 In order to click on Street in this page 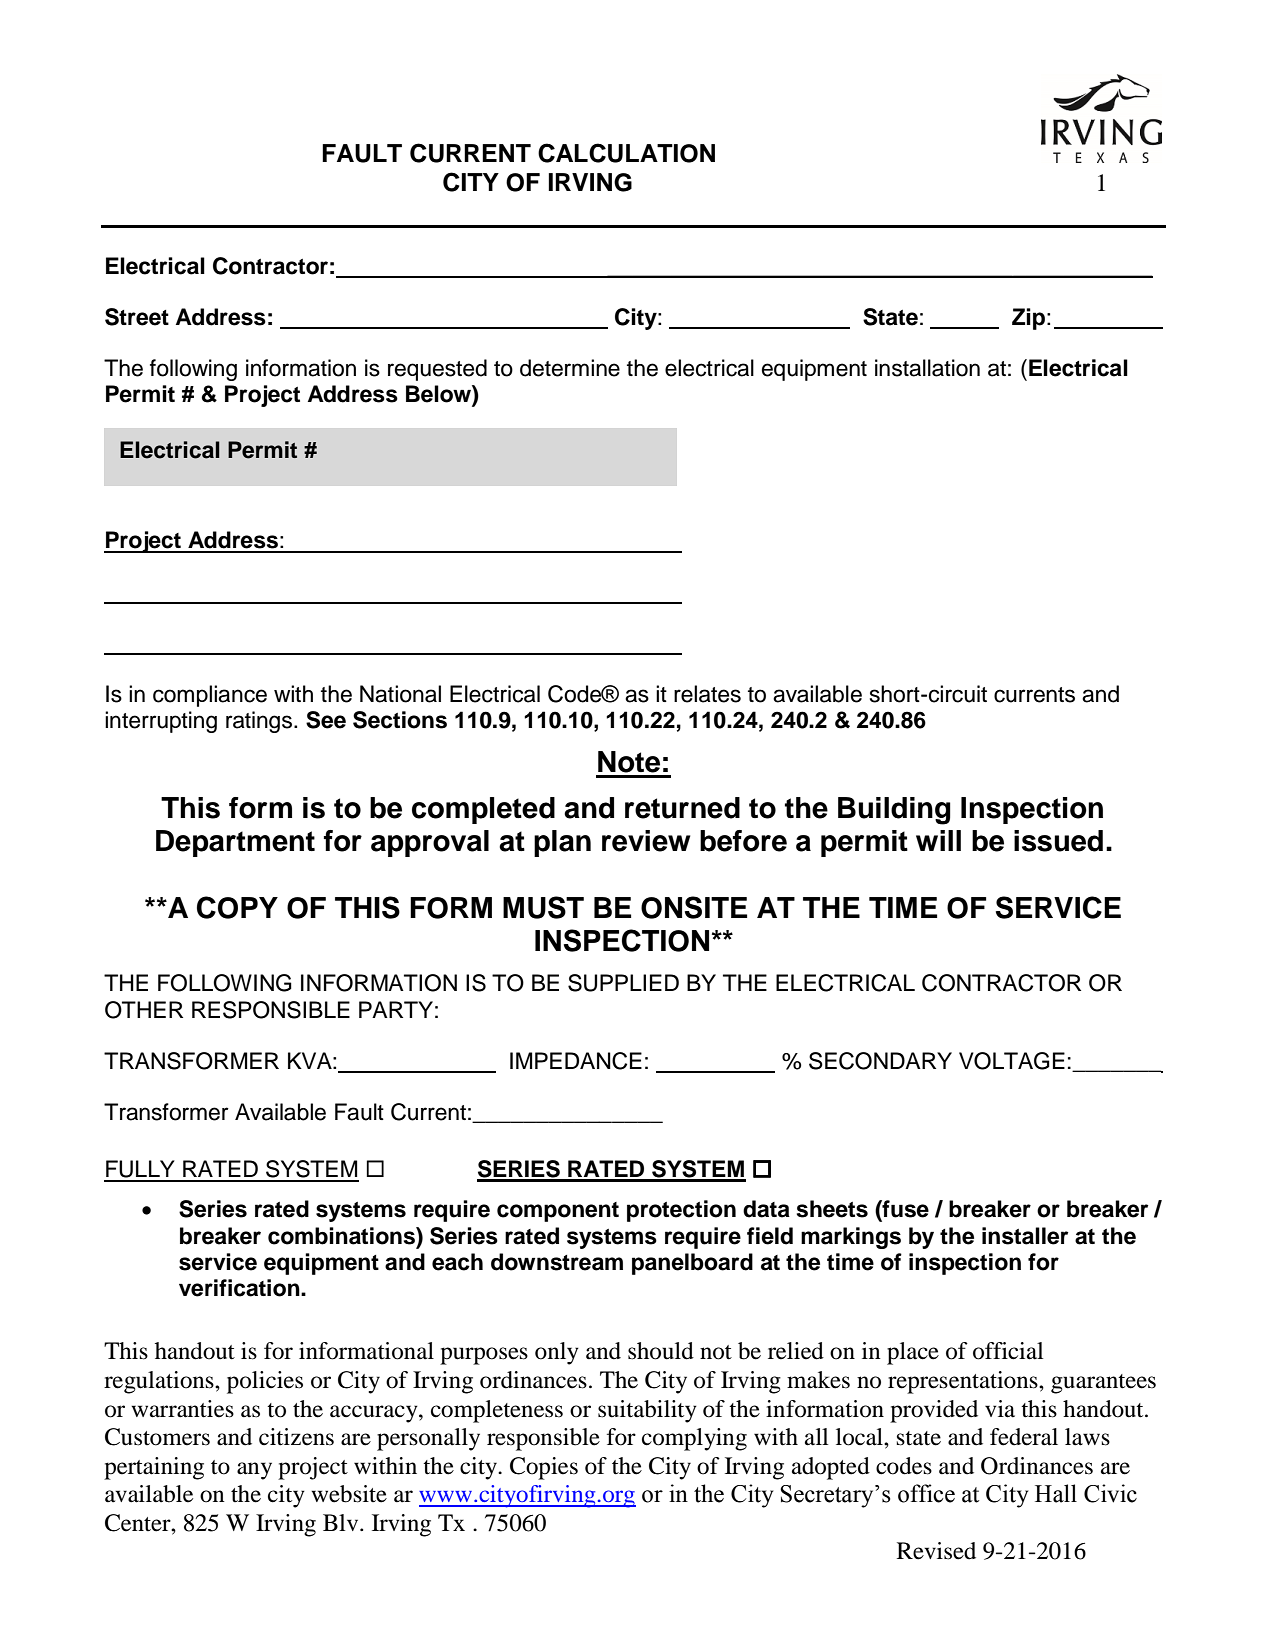, I will do `click(137, 317)`.
